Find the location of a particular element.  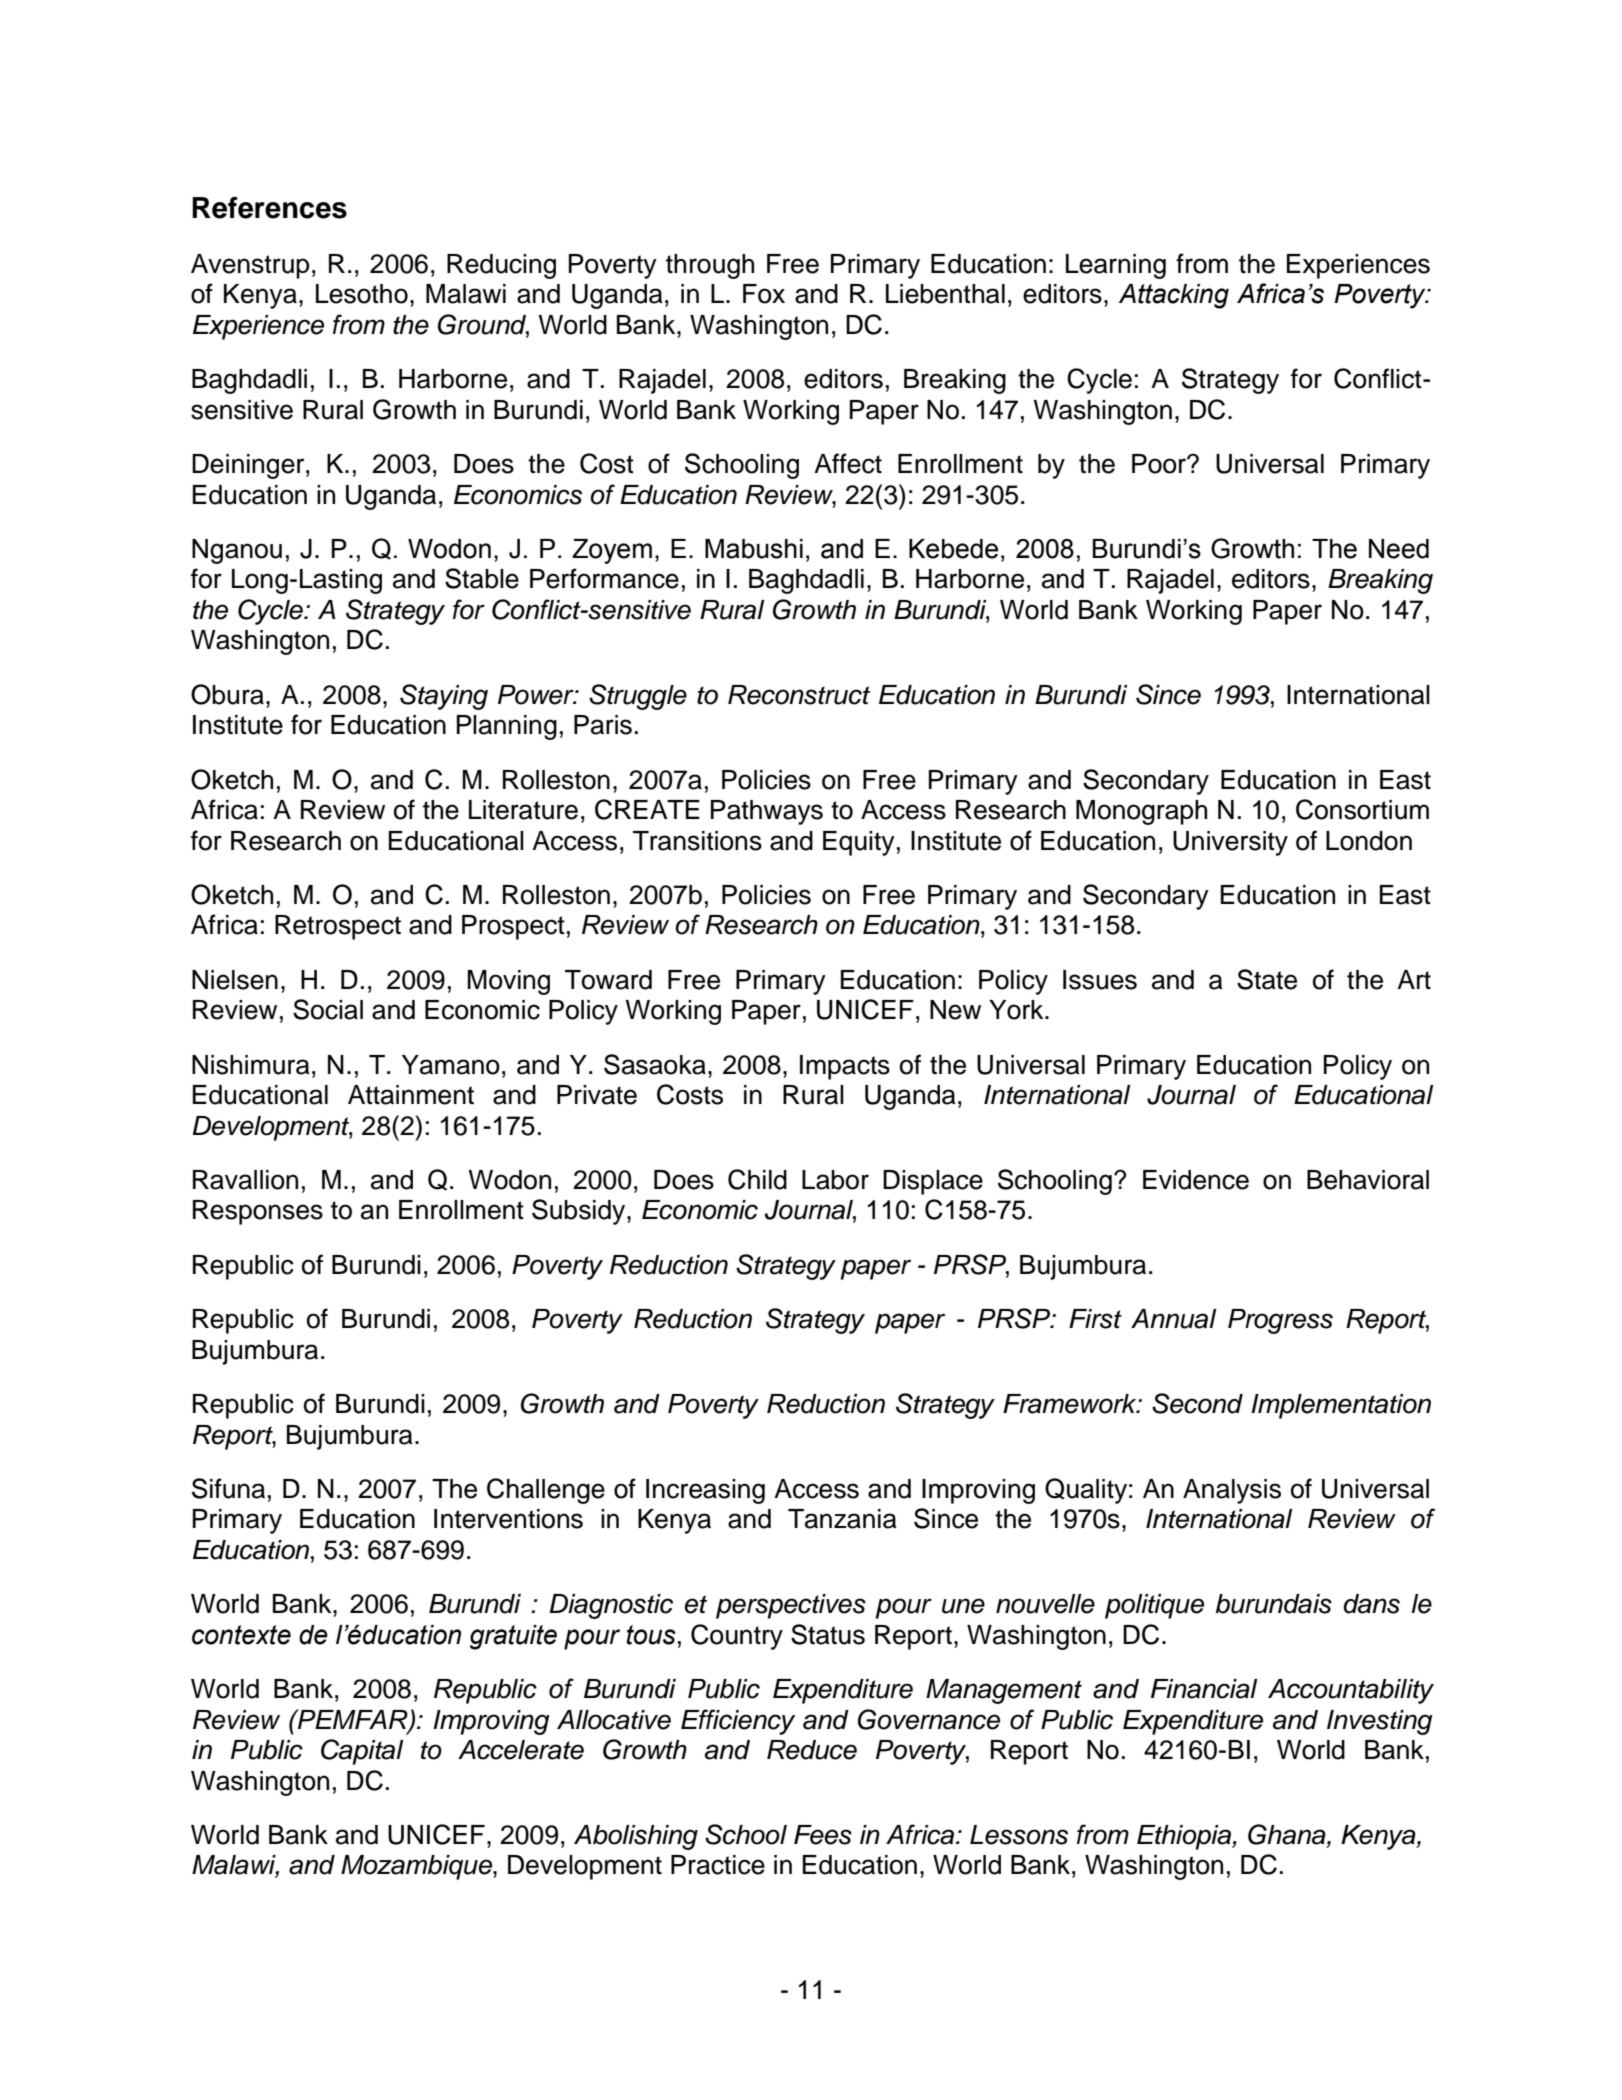

Investing is located at coordinates (1380, 1722).
